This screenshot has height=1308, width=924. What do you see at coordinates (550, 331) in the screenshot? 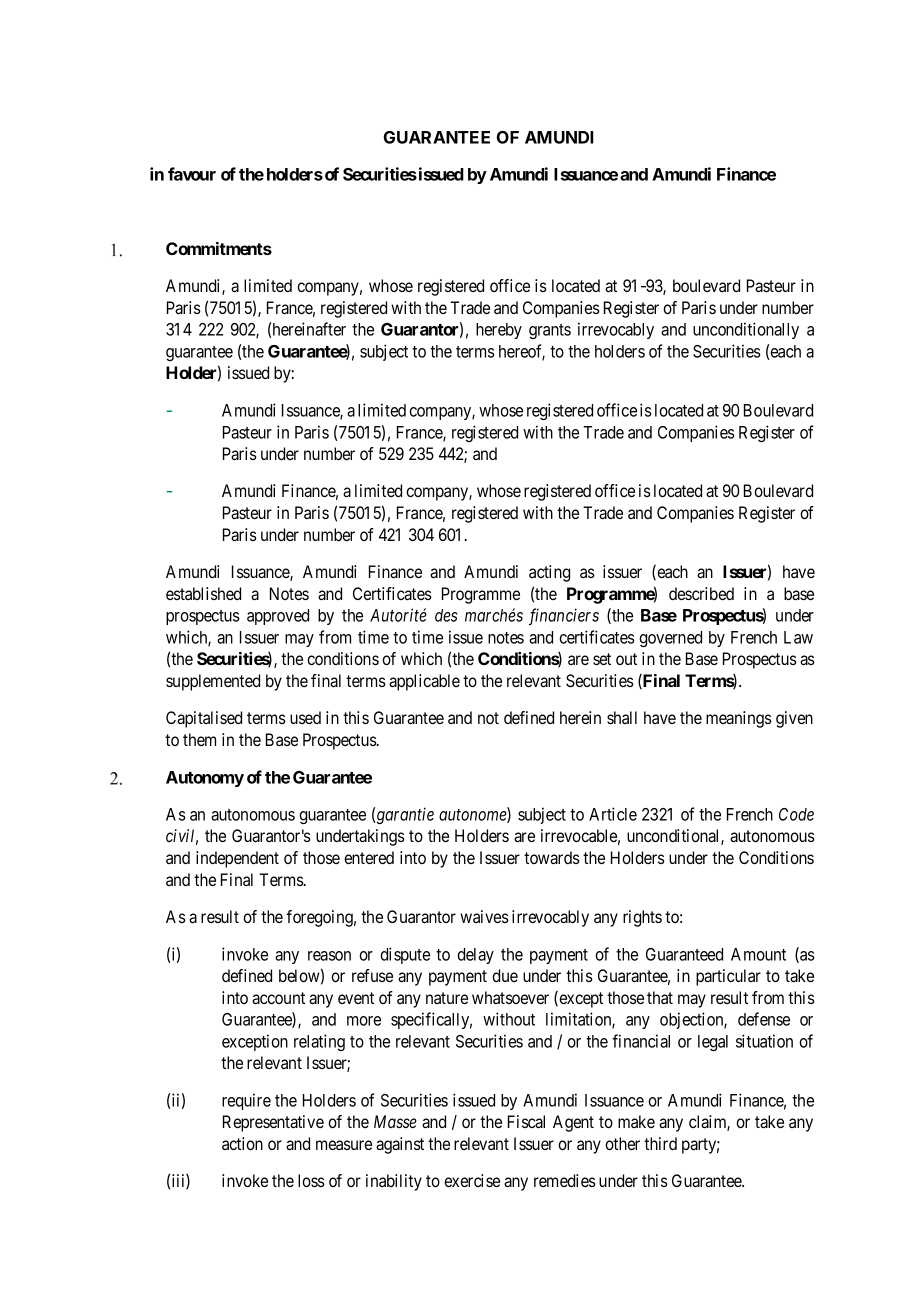
I see `grants` at bounding box center [550, 331].
